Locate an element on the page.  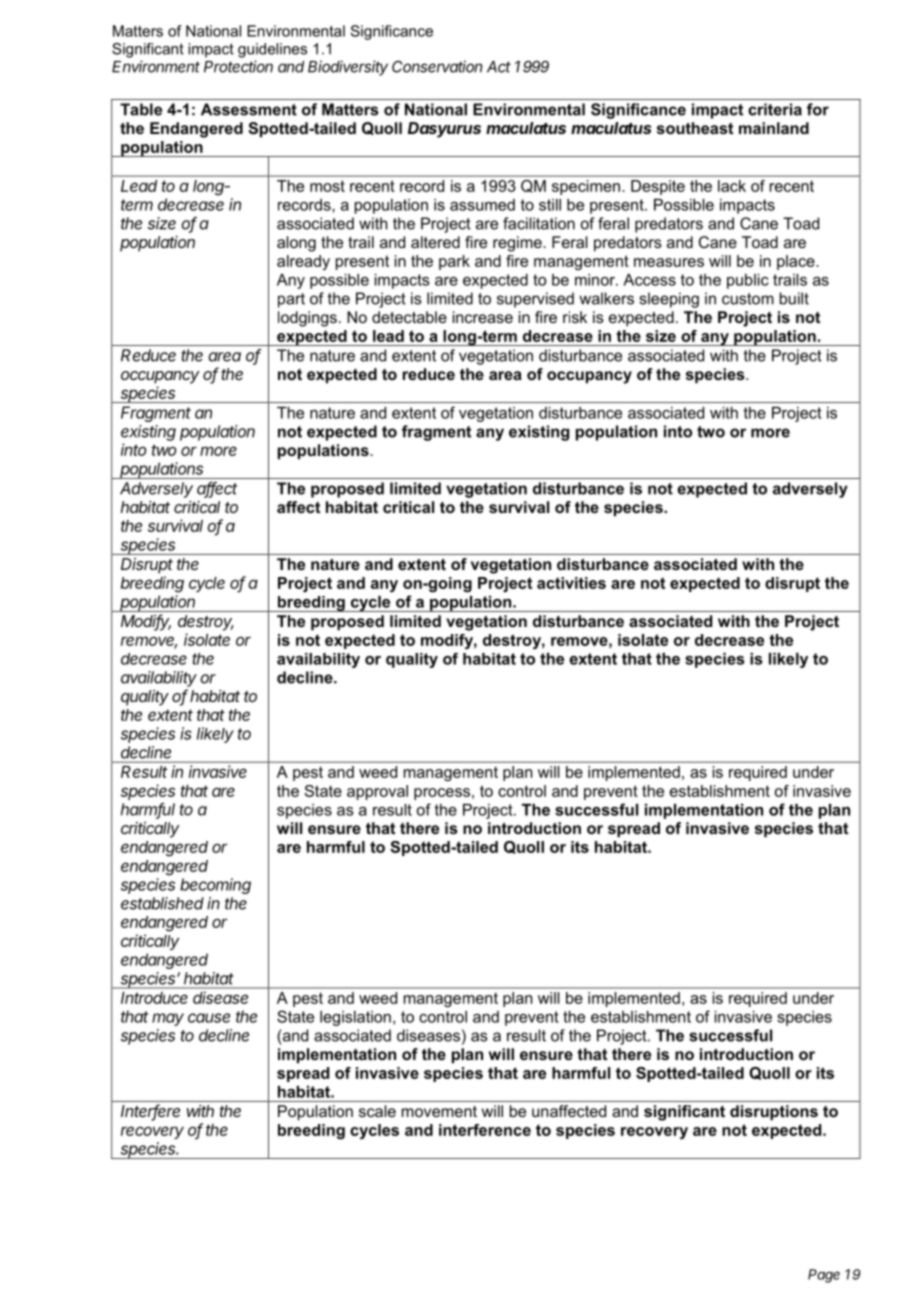
Page is located at coordinates (824, 1276).
